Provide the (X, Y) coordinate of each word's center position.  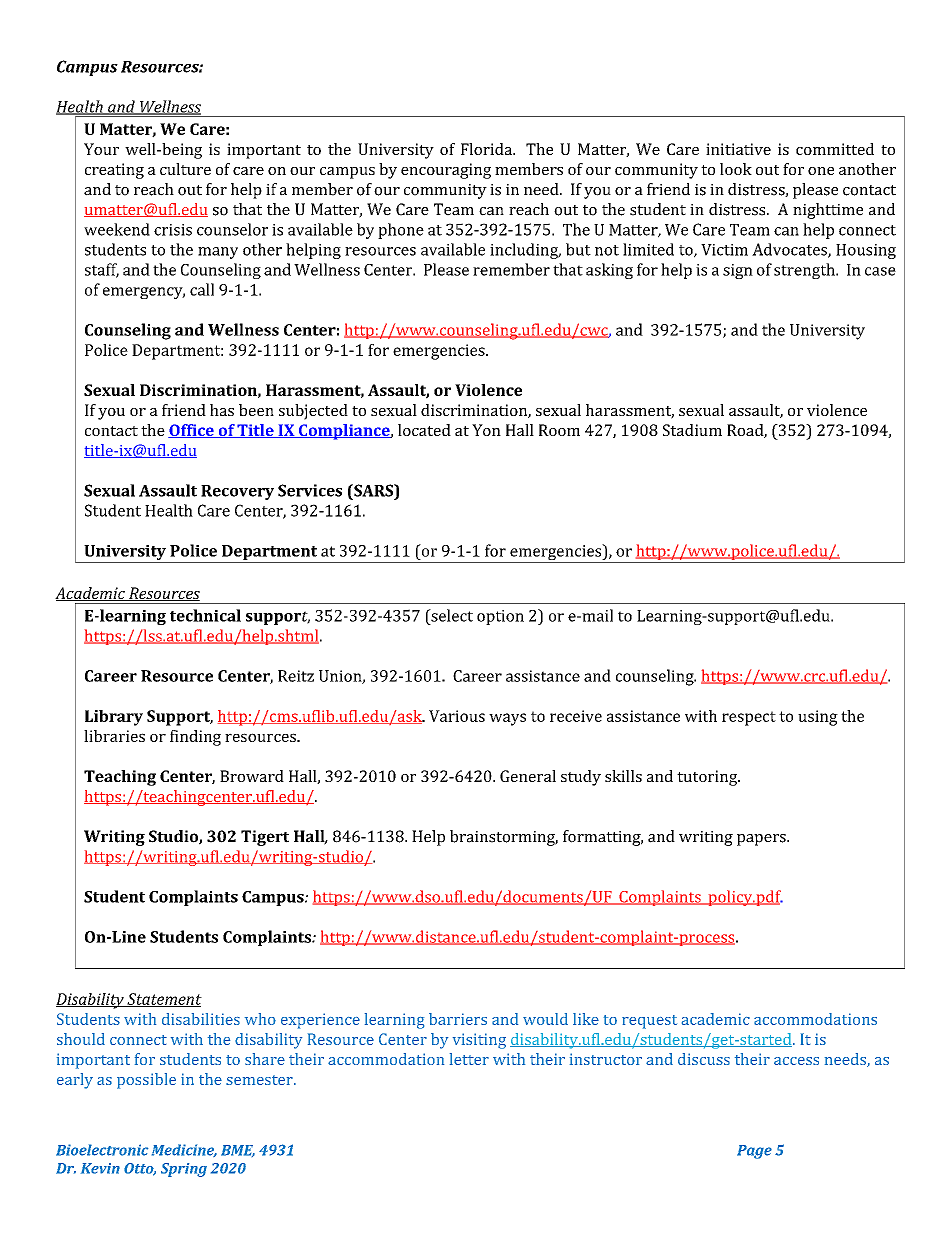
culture (185, 169)
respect (749, 718)
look (736, 169)
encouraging (446, 171)
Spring (184, 1170)
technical (205, 615)
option (500, 617)
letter (469, 1059)
